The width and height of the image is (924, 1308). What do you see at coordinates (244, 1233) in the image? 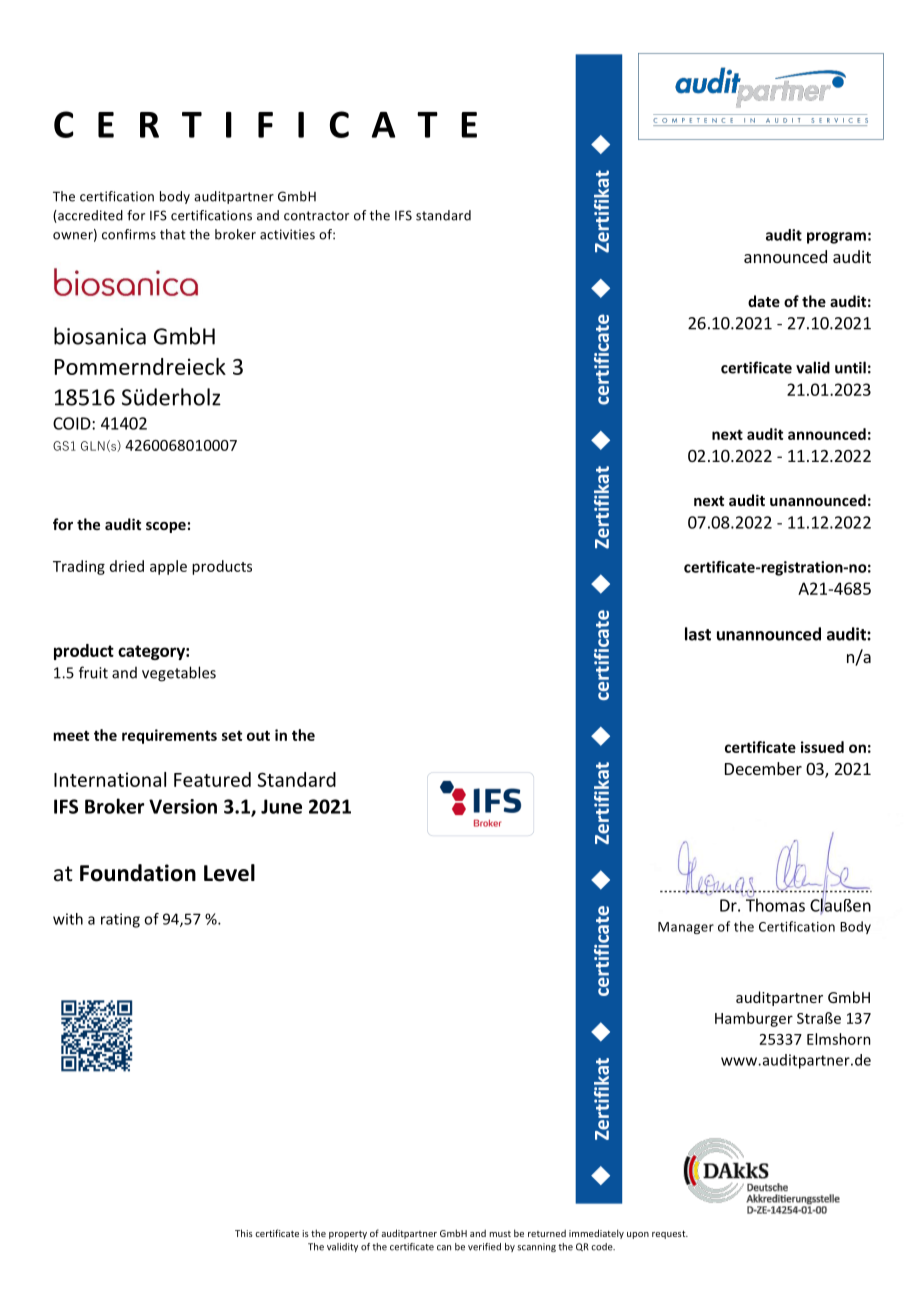
I see `This` at bounding box center [244, 1233].
